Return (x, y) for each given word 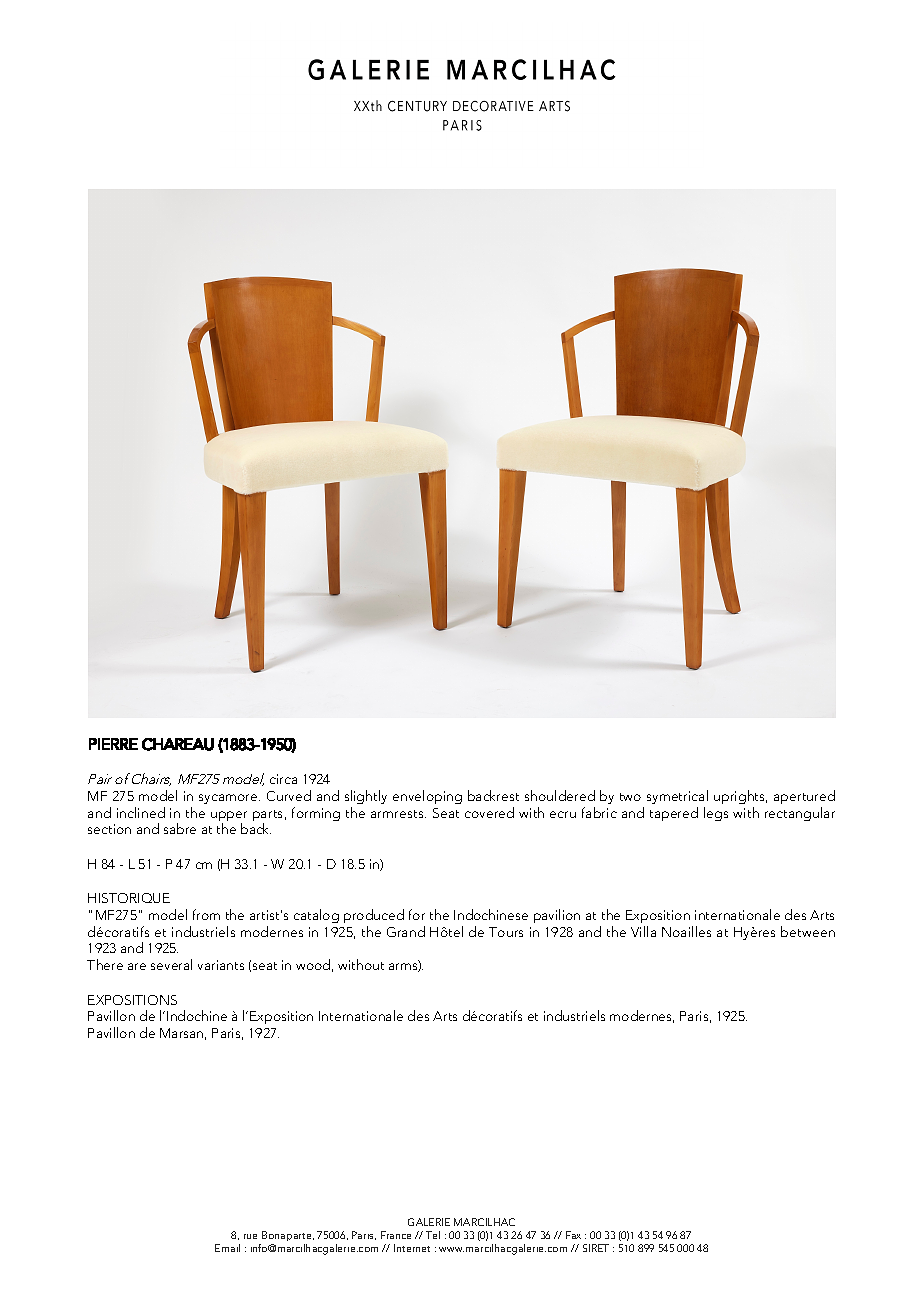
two (630, 797)
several (171, 964)
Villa (643, 931)
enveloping (427, 797)
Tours (506, 932)
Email (227, 1248)
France (396, 1235)
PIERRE (113, 744)
